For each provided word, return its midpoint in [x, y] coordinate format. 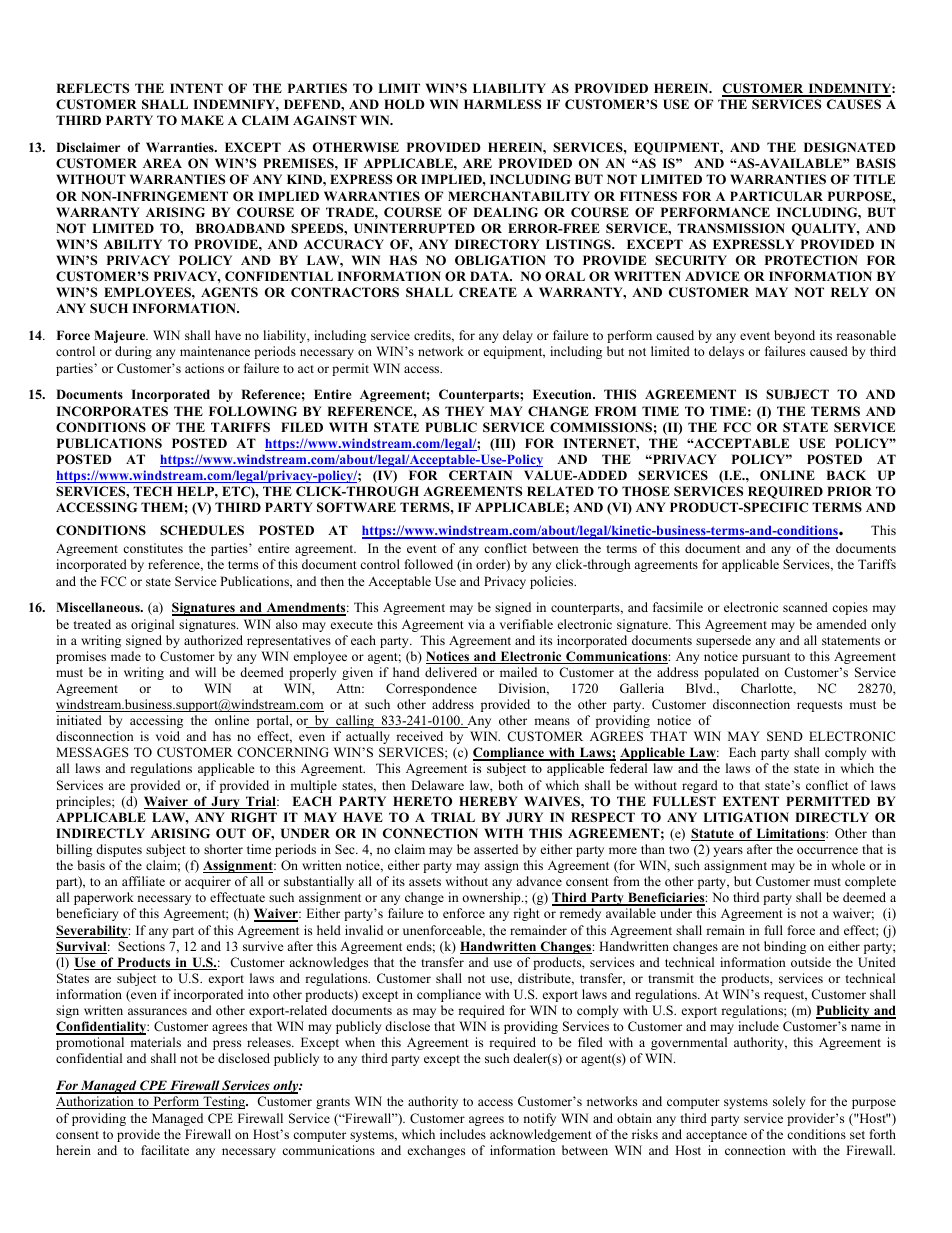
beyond [794, 336]
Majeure [121, 336]
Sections [141, 946]
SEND [785, 736]
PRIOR [849, 491]
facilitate [165, 1150]
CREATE [488, 292]
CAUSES [854, 104]
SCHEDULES [202, 530]
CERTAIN [480, 475]
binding [785, 947]
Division [523, 689]
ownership [492, 898]
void [168, 736]
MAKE [202, 120]
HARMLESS [502, 104]
